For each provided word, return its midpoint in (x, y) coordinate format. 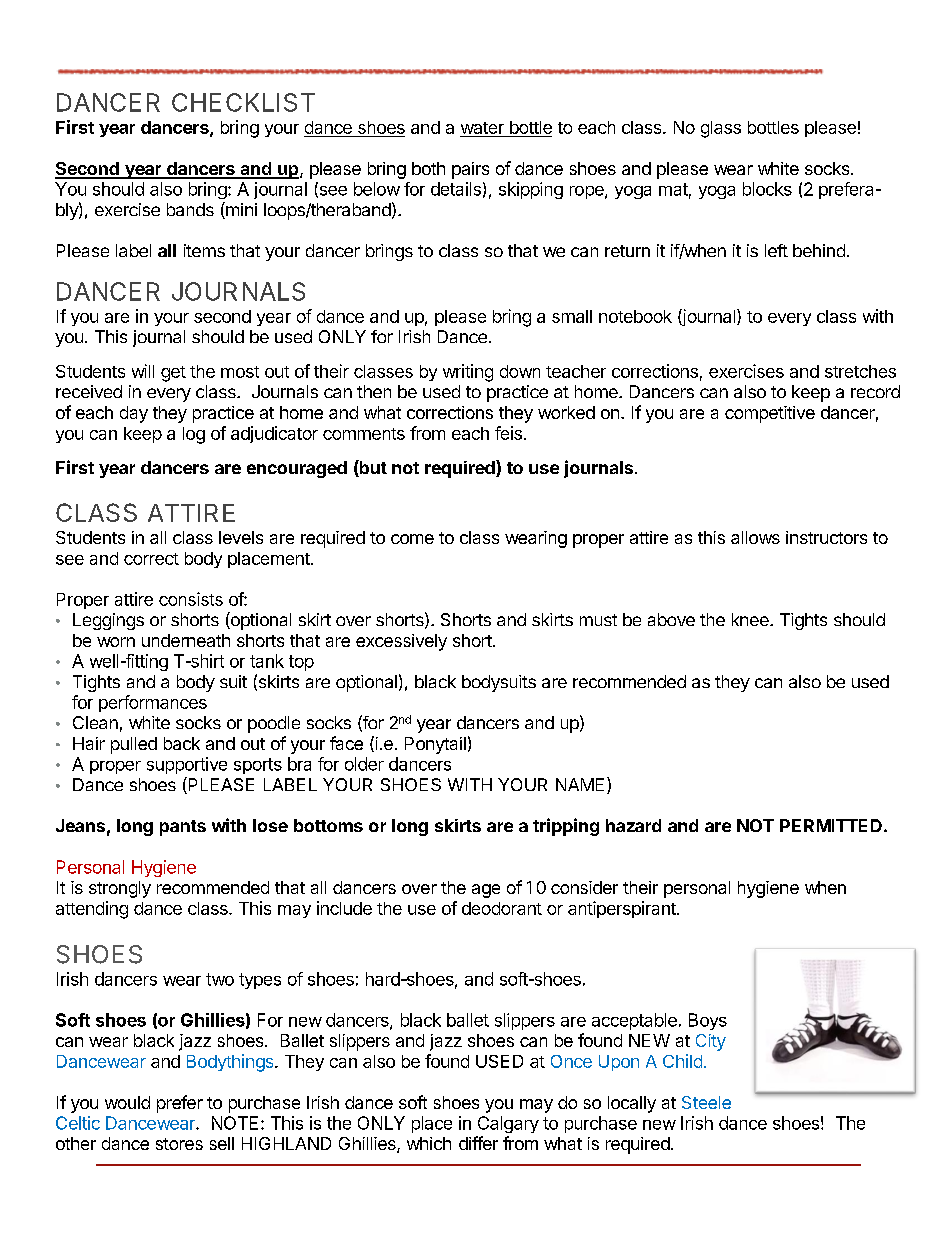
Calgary (508, 1124)
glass (721, 129)
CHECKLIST (243, 102)
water (483, 129)
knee (751, 619)
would (127, 1102)
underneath (186, 640)
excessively (401, 642)
